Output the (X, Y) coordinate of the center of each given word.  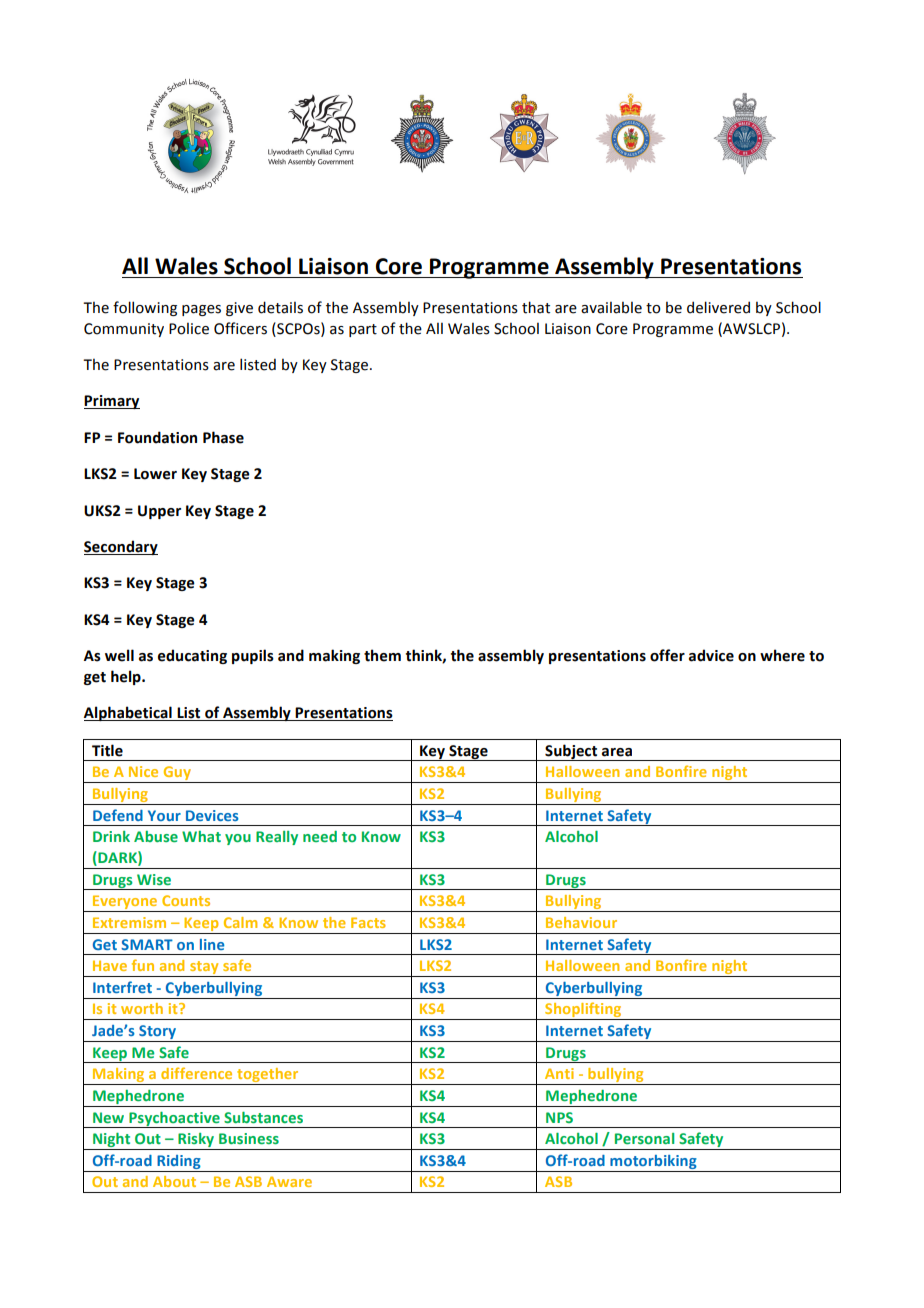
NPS (559, 1117)
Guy (177, 774)
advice (711, 655)
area (617, 752)
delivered (718, 307)
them (382, 655)
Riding (179, 1162)
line (212, 944)
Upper (159, 512)
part (363, 330)
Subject (571, 752)
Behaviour (581, 922)
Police (189, 329)
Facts (368, 922)
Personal (644, 1138)
